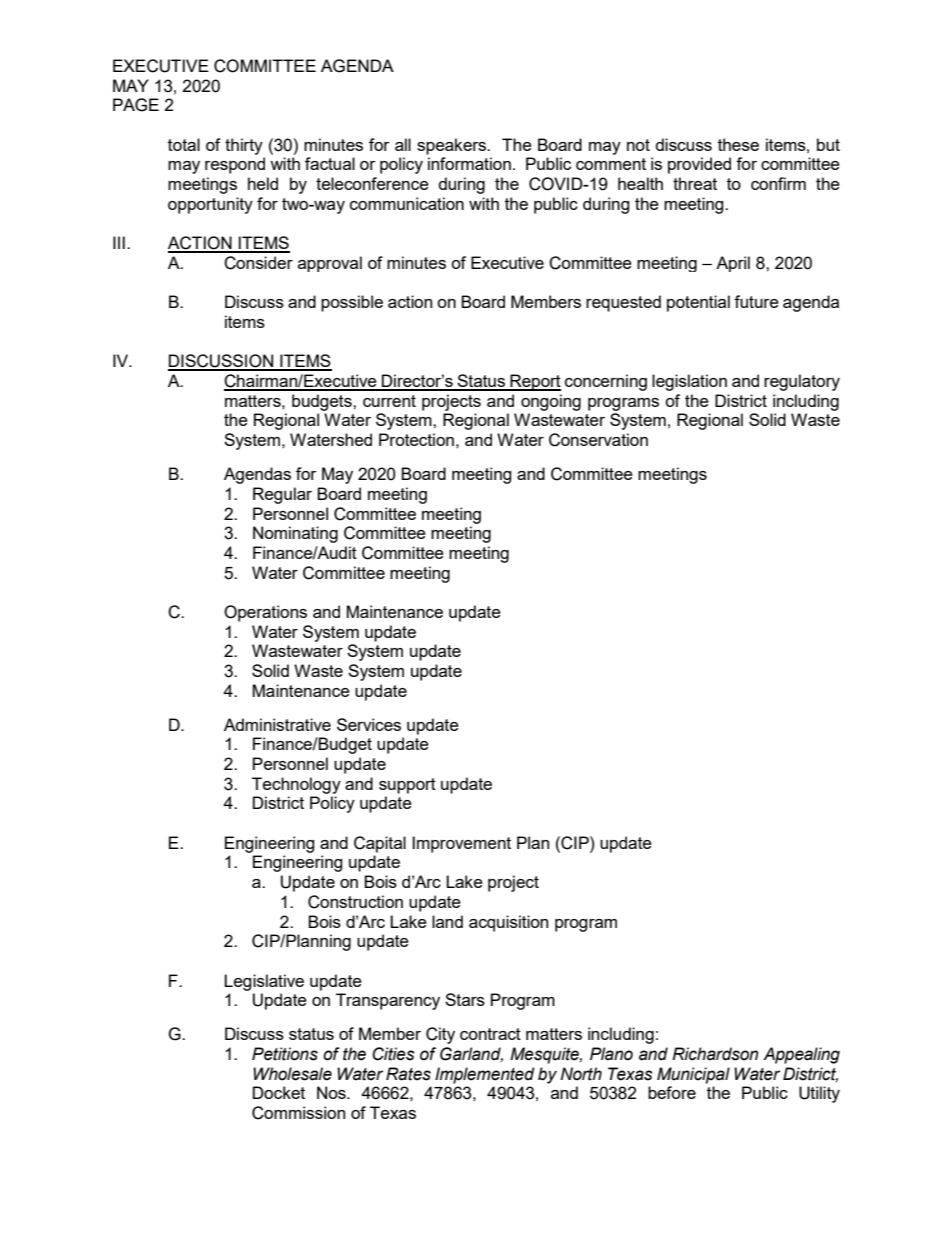  What do you see at coordinates (279, 1092) in the screenshot?
I see `Docket` at bounding box center [279, 1092].
